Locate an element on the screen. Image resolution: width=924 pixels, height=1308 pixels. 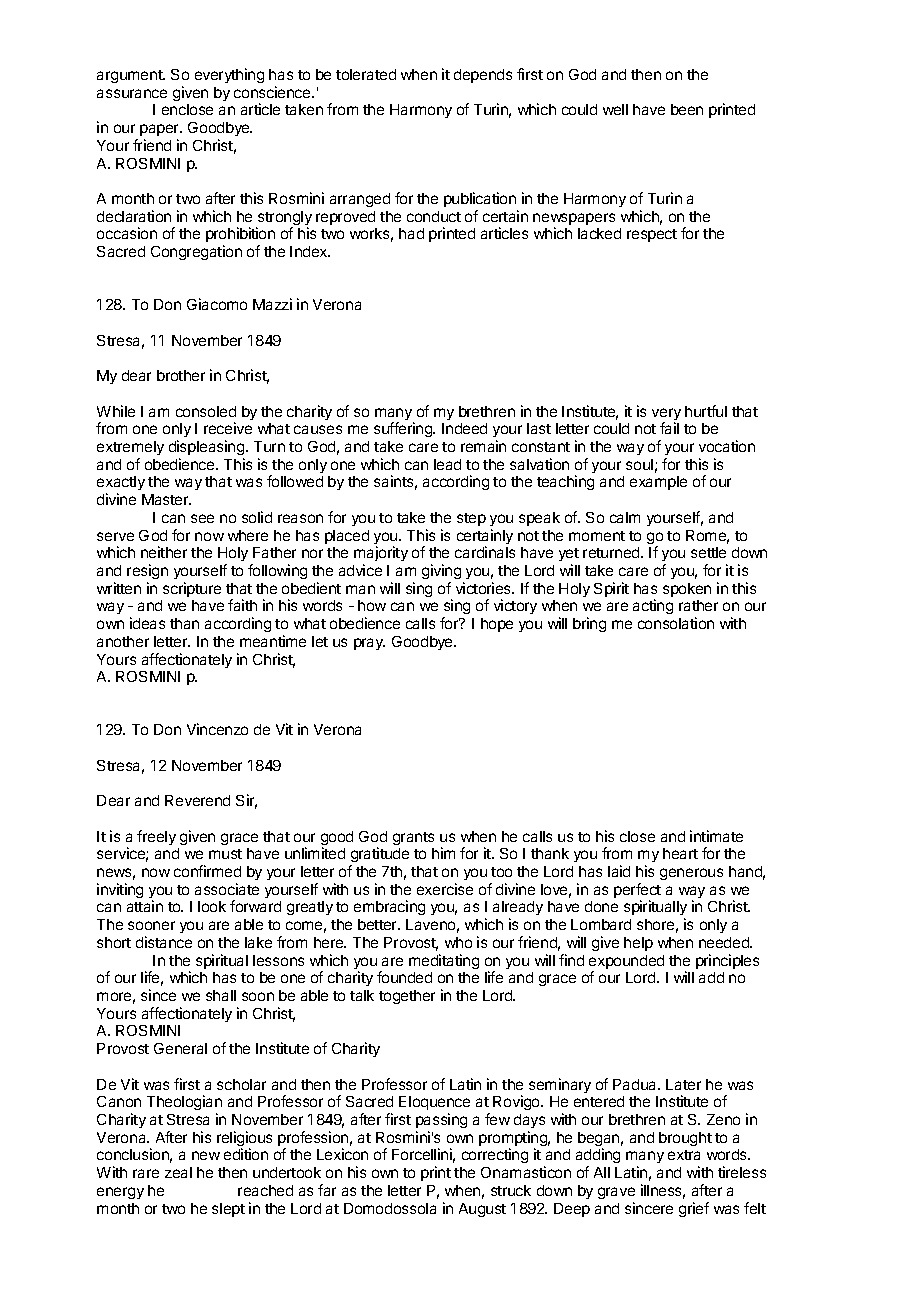
depends is located at coordinates (483, 76).
